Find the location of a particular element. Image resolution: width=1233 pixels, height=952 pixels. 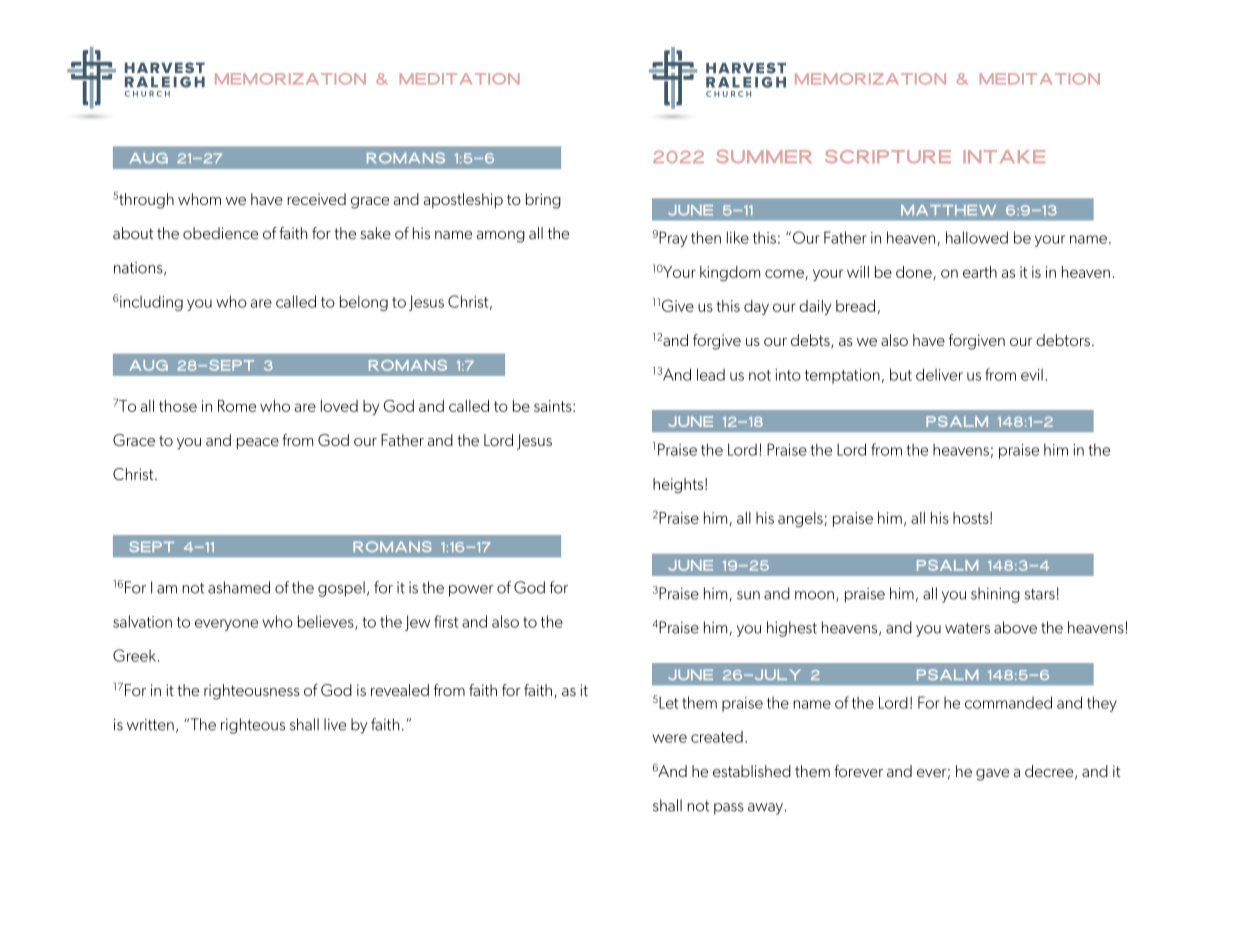

intake is located at coordinates (1004, 156).
